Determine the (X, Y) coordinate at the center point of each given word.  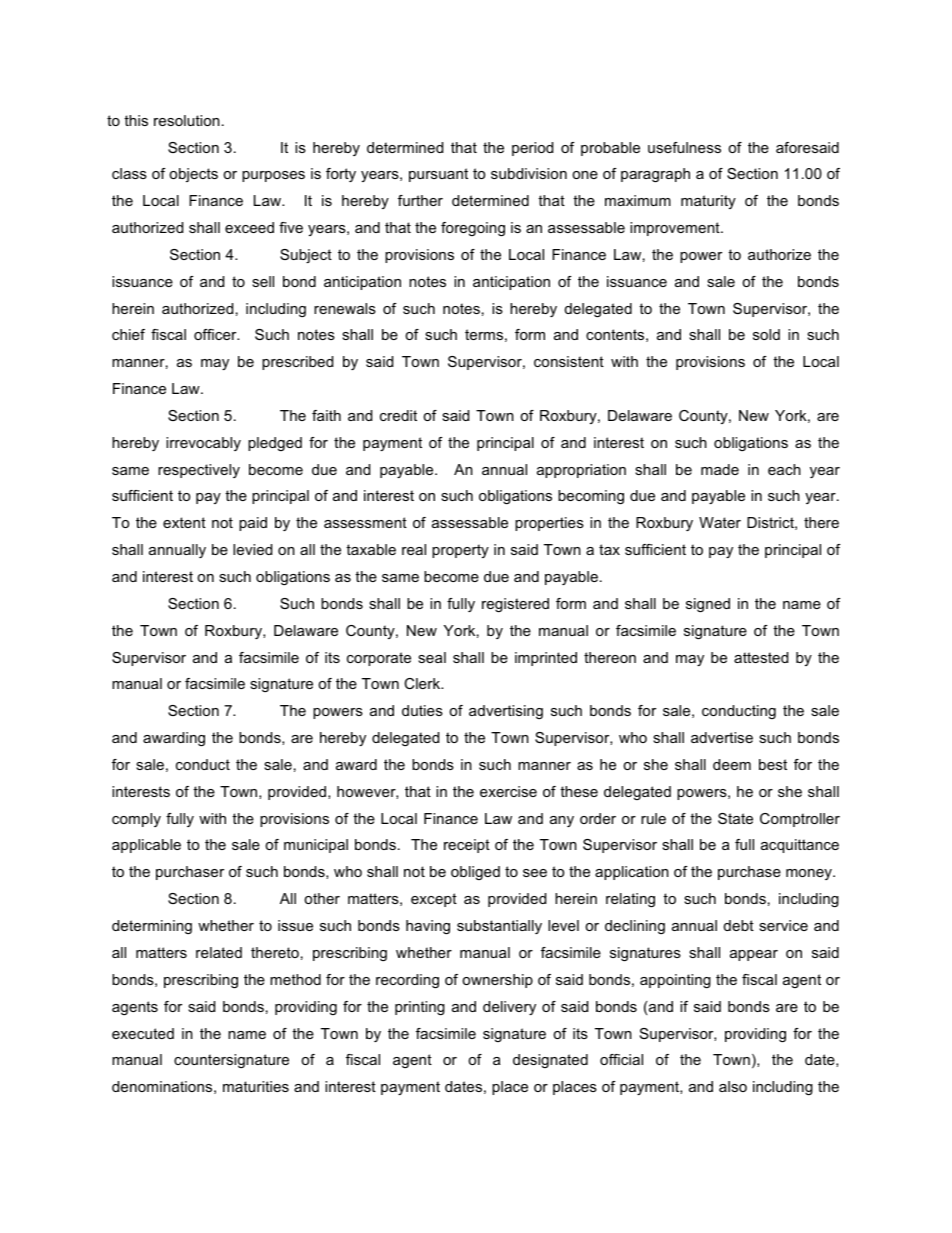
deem (732, 764)
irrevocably (203, 444)
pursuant (438, 175)
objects (193, 175)
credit (398, 415)
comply (136, 820)
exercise (508, 791)
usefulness (684, 147)
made (720, 469)
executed (143, 1033)
